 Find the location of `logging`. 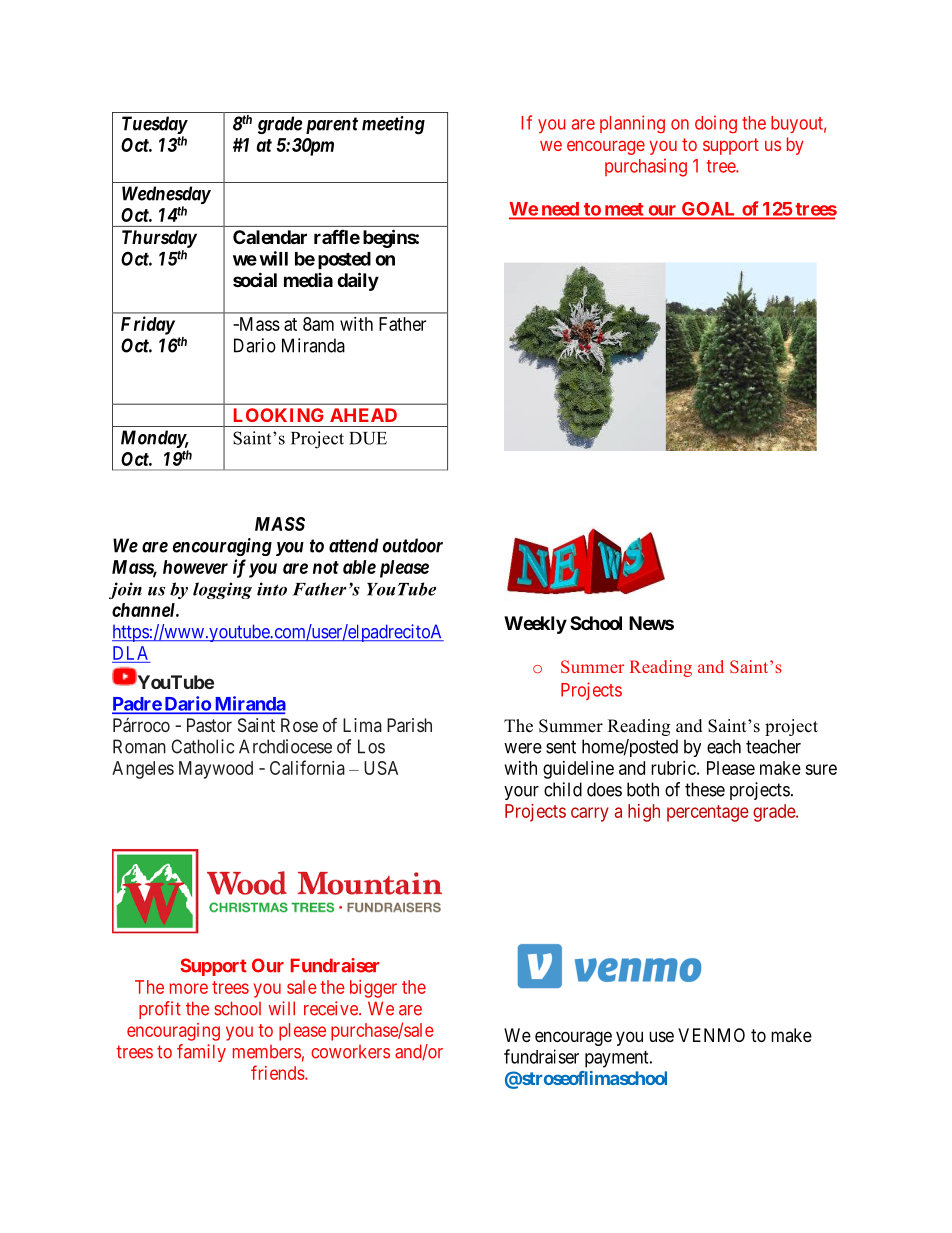

logging is located at coordinates (222, 590).
